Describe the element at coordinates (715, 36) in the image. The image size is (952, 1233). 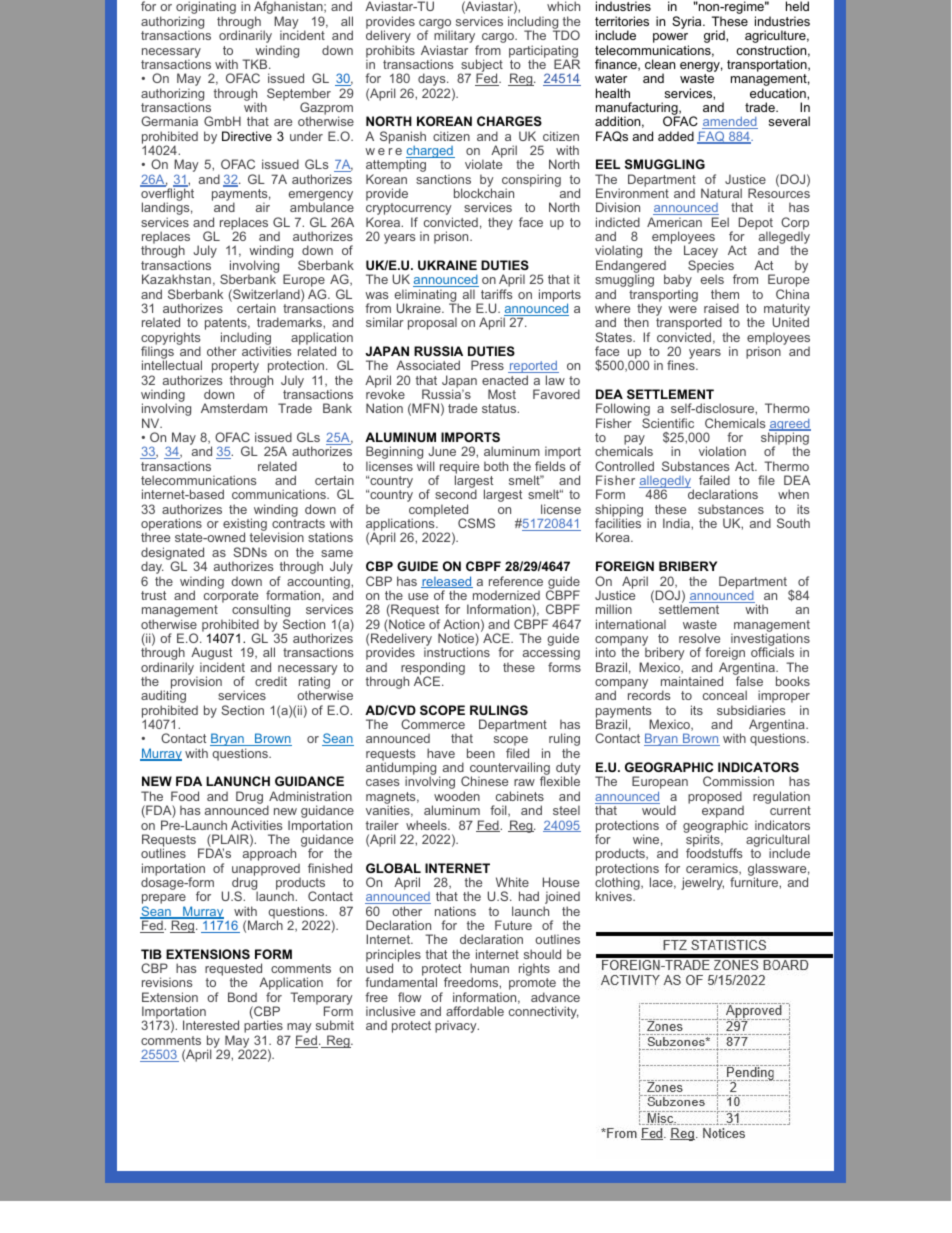
I see `grid` at that location.
